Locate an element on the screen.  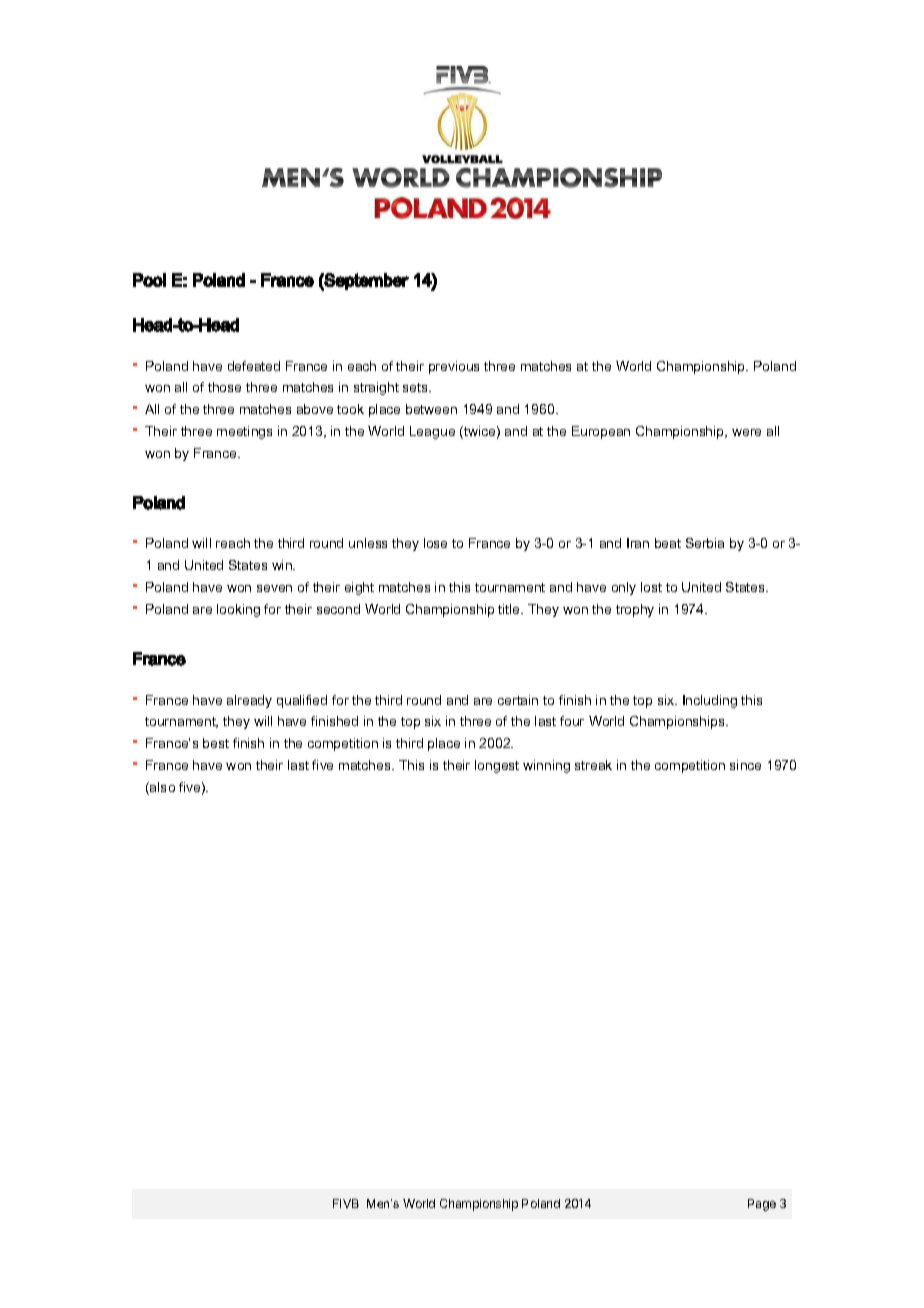
previous is located at coordinates (454, 367).
